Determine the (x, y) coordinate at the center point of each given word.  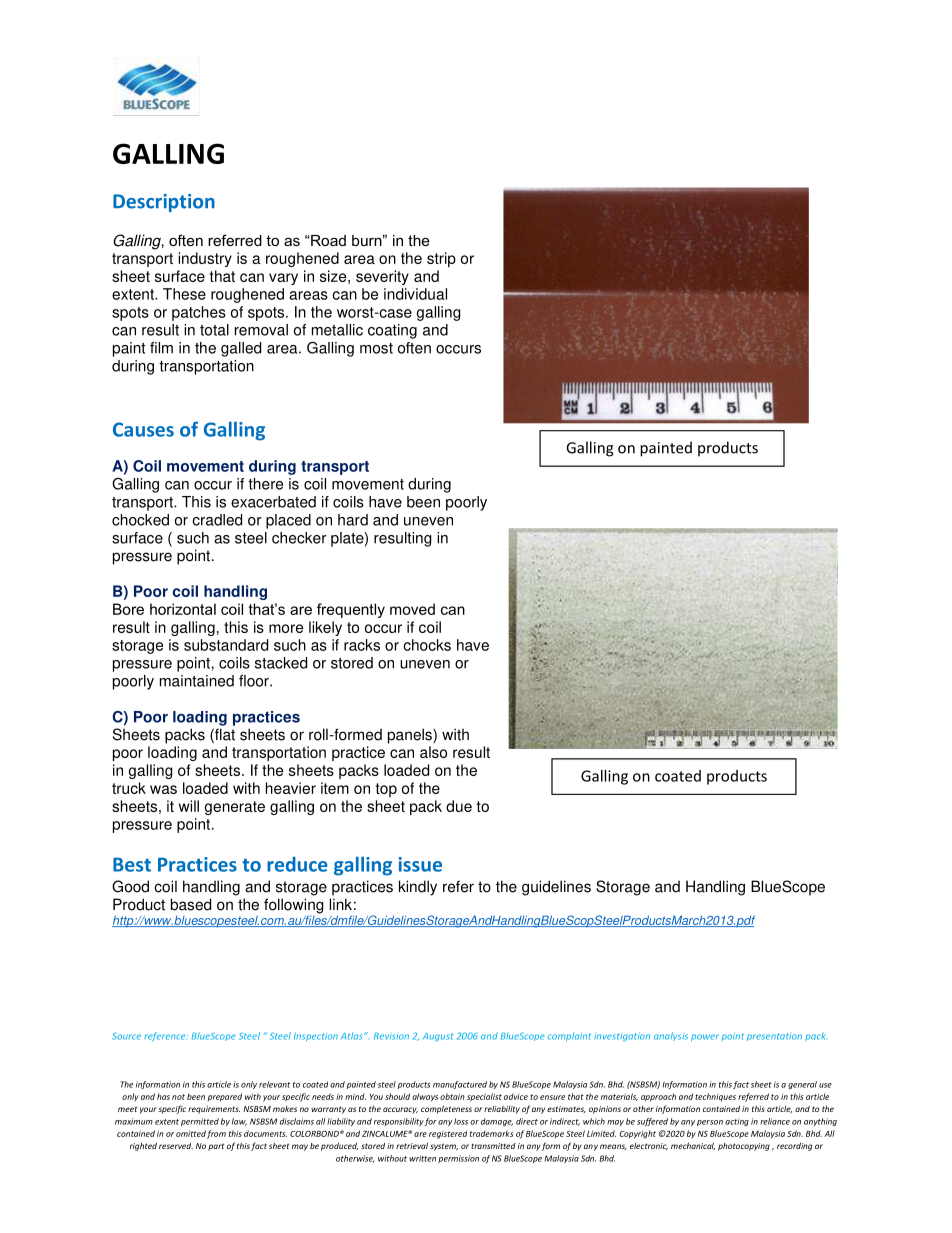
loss (461, 1121)
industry (205, 259)
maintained (197, 681)
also (433, 752)
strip (441, 259)
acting (737, 1122)
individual (415, 294)
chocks (427, 645)
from (216, 1134)
